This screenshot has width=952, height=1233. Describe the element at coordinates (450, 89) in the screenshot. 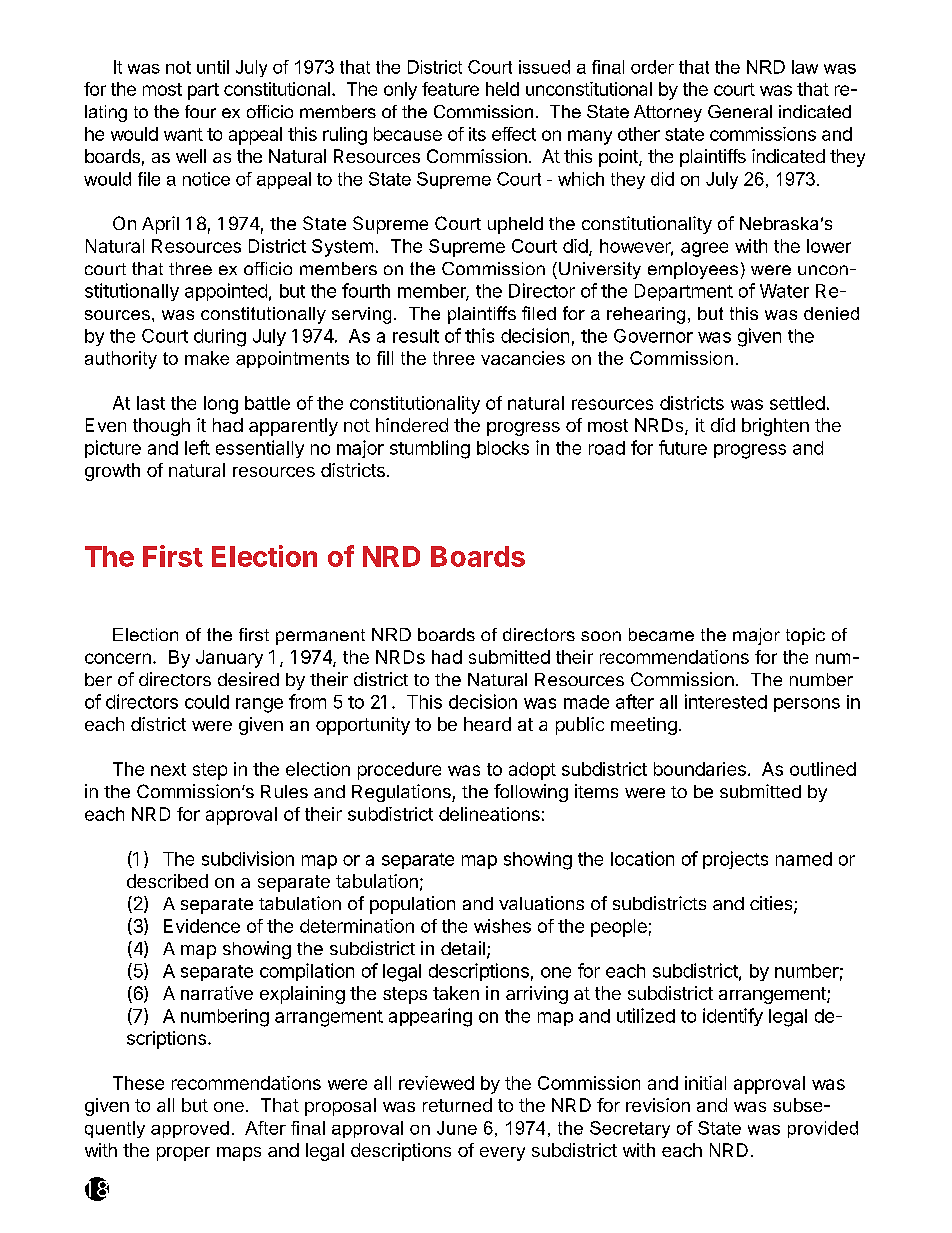

I see `feature` at that location.
